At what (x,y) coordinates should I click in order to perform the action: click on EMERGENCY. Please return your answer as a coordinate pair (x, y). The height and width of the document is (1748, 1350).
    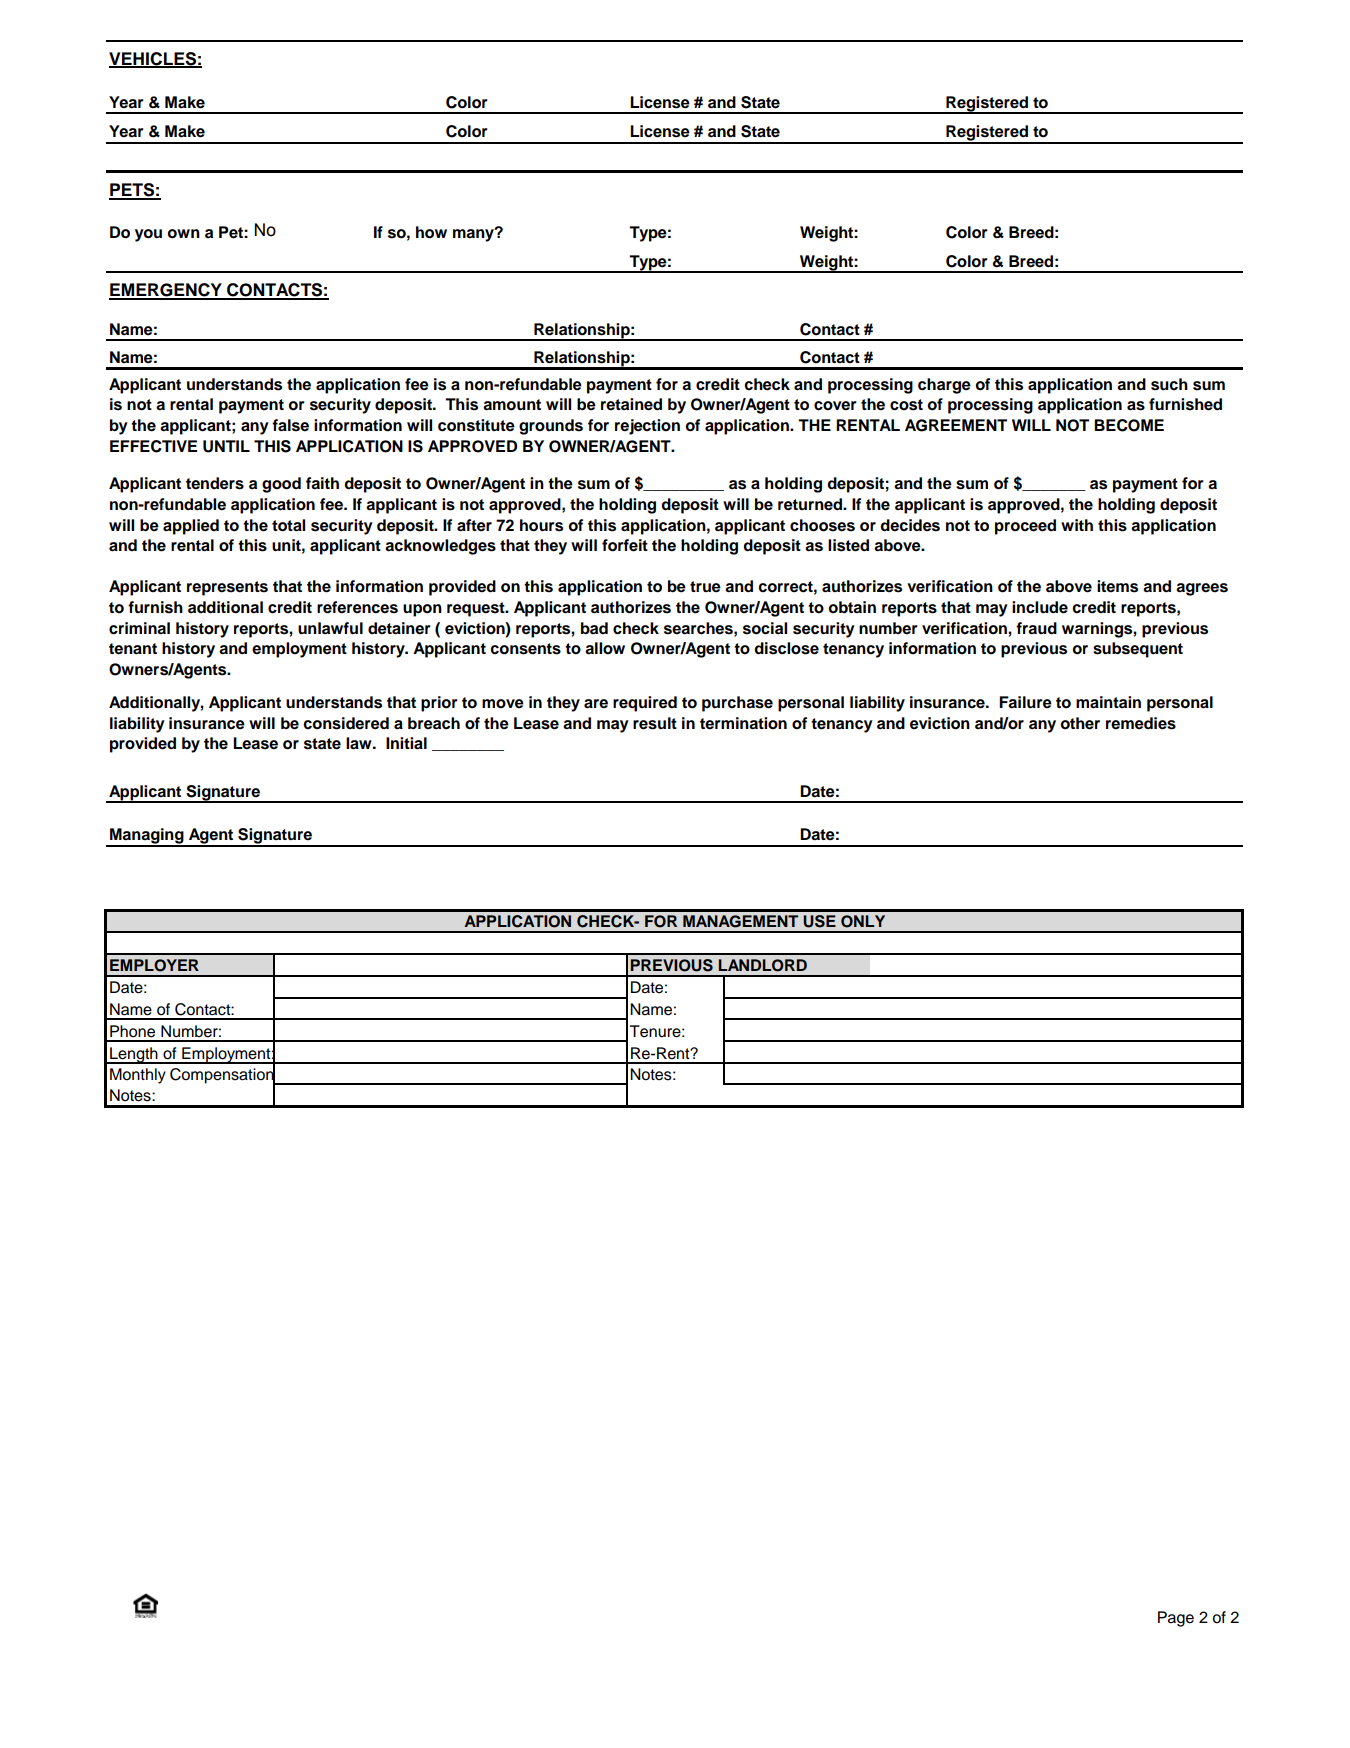
    Looking at the image, I should click on (166, 291).
